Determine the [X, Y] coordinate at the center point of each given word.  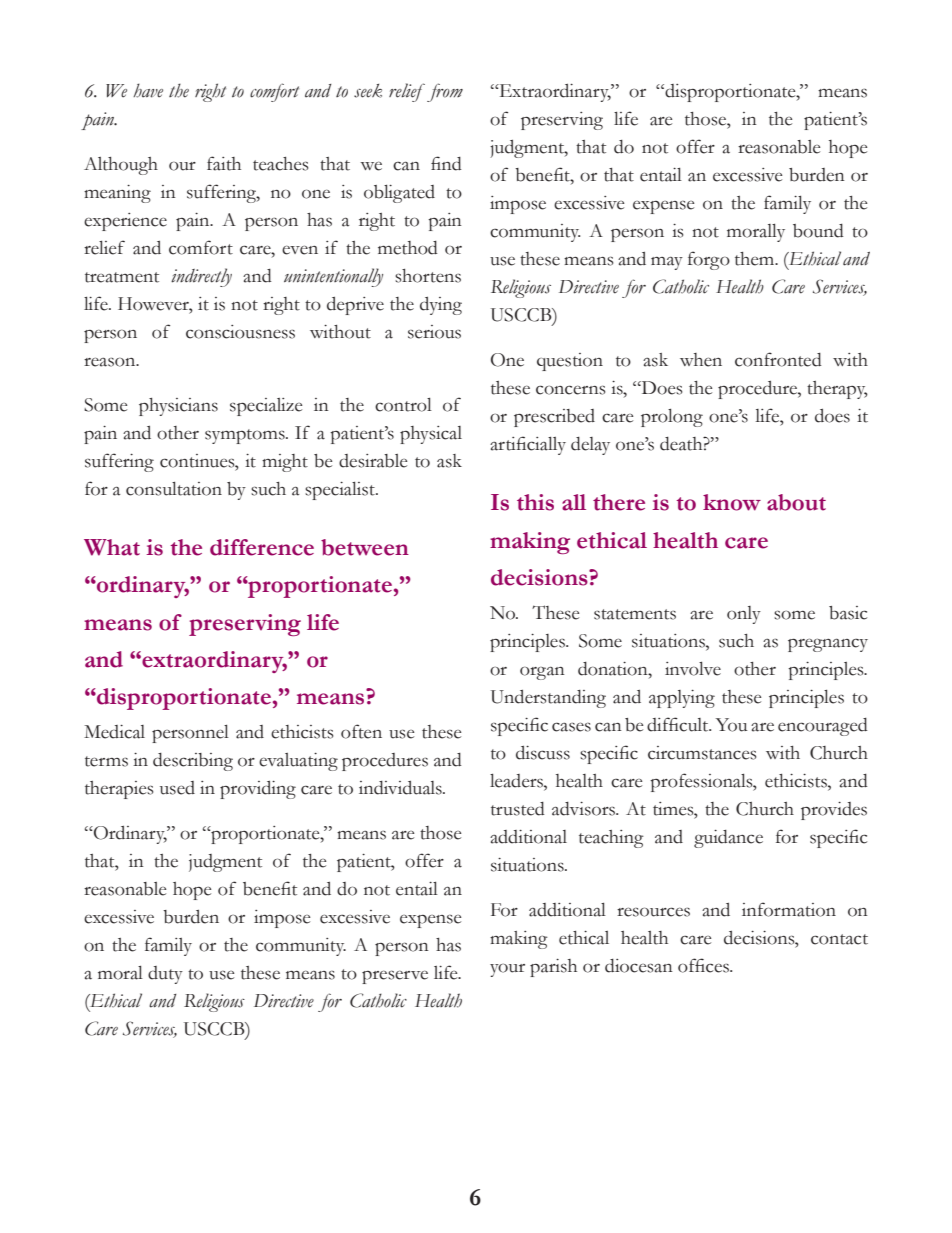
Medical [114, 732]
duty [165, 975]
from [445, 92]
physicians [178, 407]
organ [542, 673]
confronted [778, 359]
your [507, 970]
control [403, 405]
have [148, 90]
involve [693, 669]
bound [818, 231]
